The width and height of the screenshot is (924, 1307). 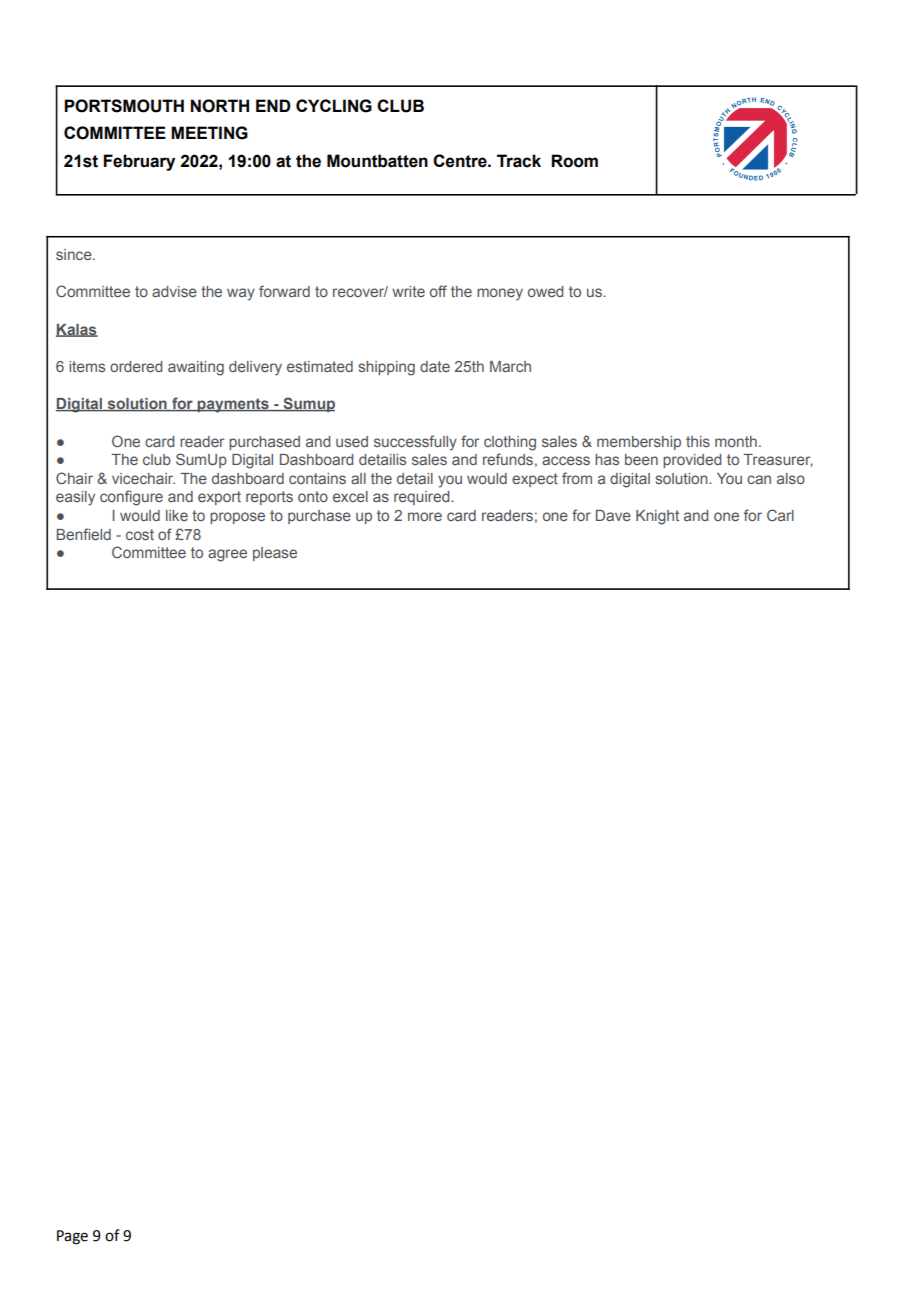 What do you see at coordinates (227, 555) in the screenshot?
I see `agree` at bounding box center [227, 555].
